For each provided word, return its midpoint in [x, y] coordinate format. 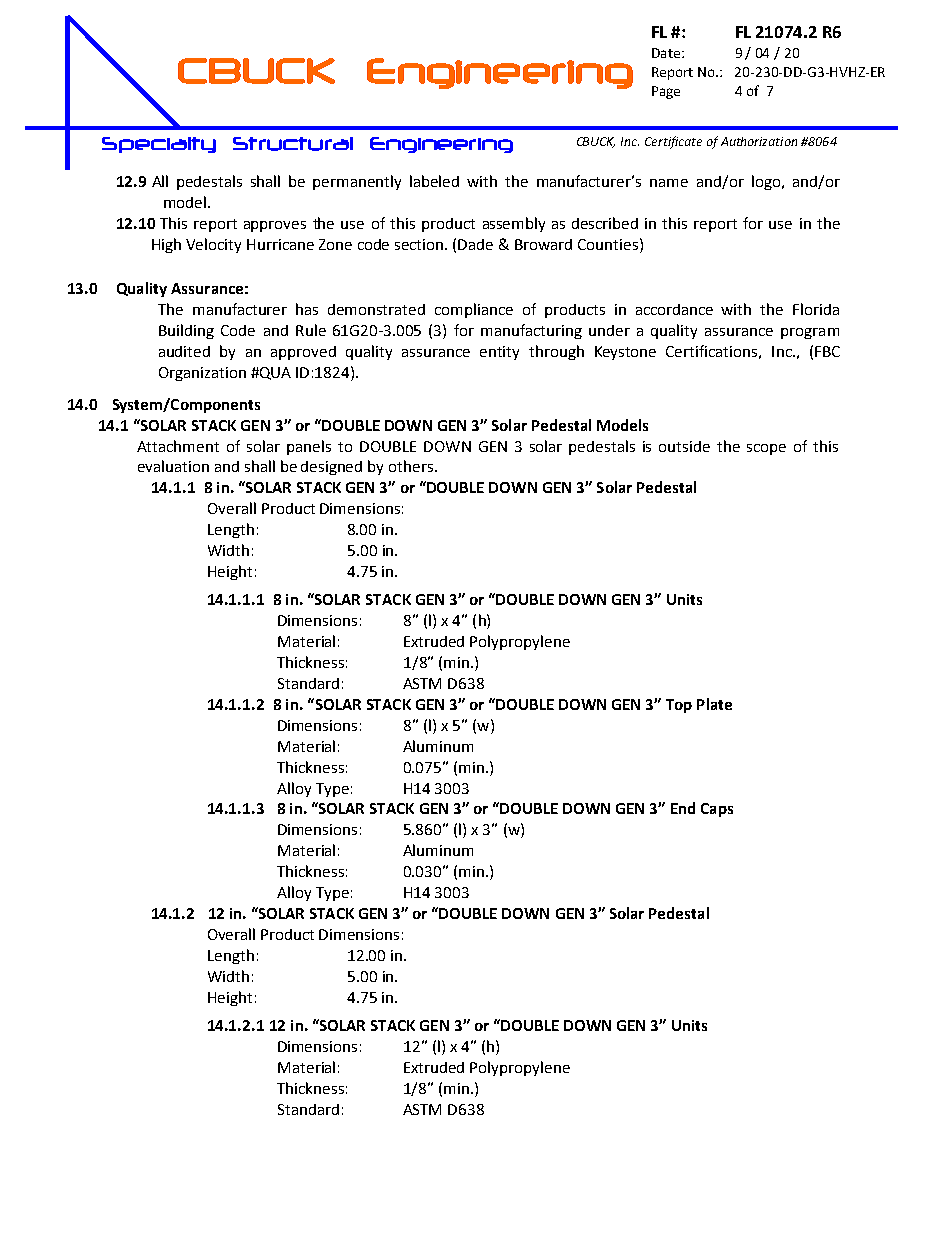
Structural [293, 144]
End [683, 808]
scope [766, 449]
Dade [475, 244]
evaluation [173, 466]
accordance [674, 309]
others [411, 466]
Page [666, 92]
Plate [714, 704]
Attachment [178, 446]
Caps [717, 810]
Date [666, 53]
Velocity [213, 245]
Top [679, 706]
